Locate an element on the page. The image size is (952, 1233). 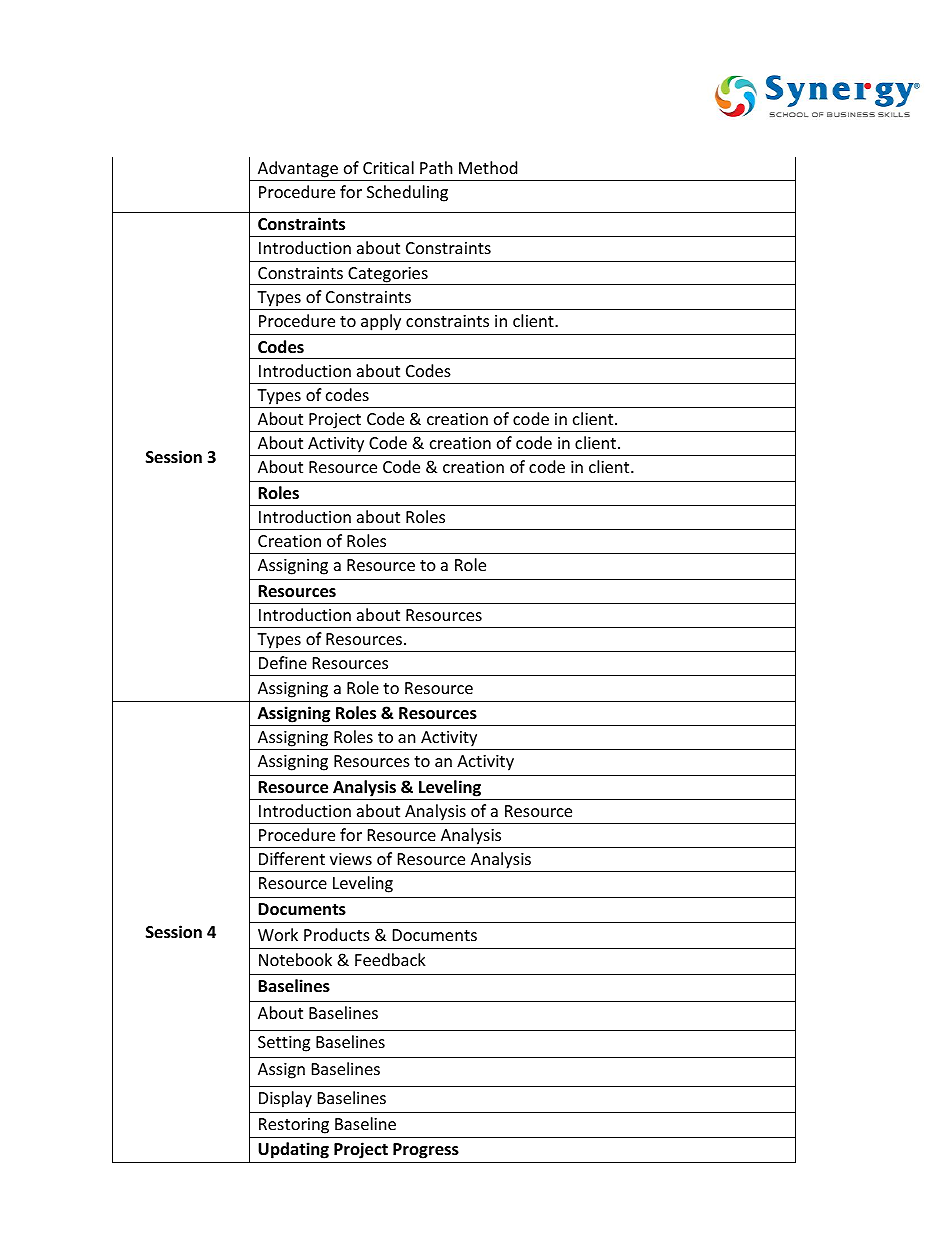
Different is located at coordinates (292, 858).
